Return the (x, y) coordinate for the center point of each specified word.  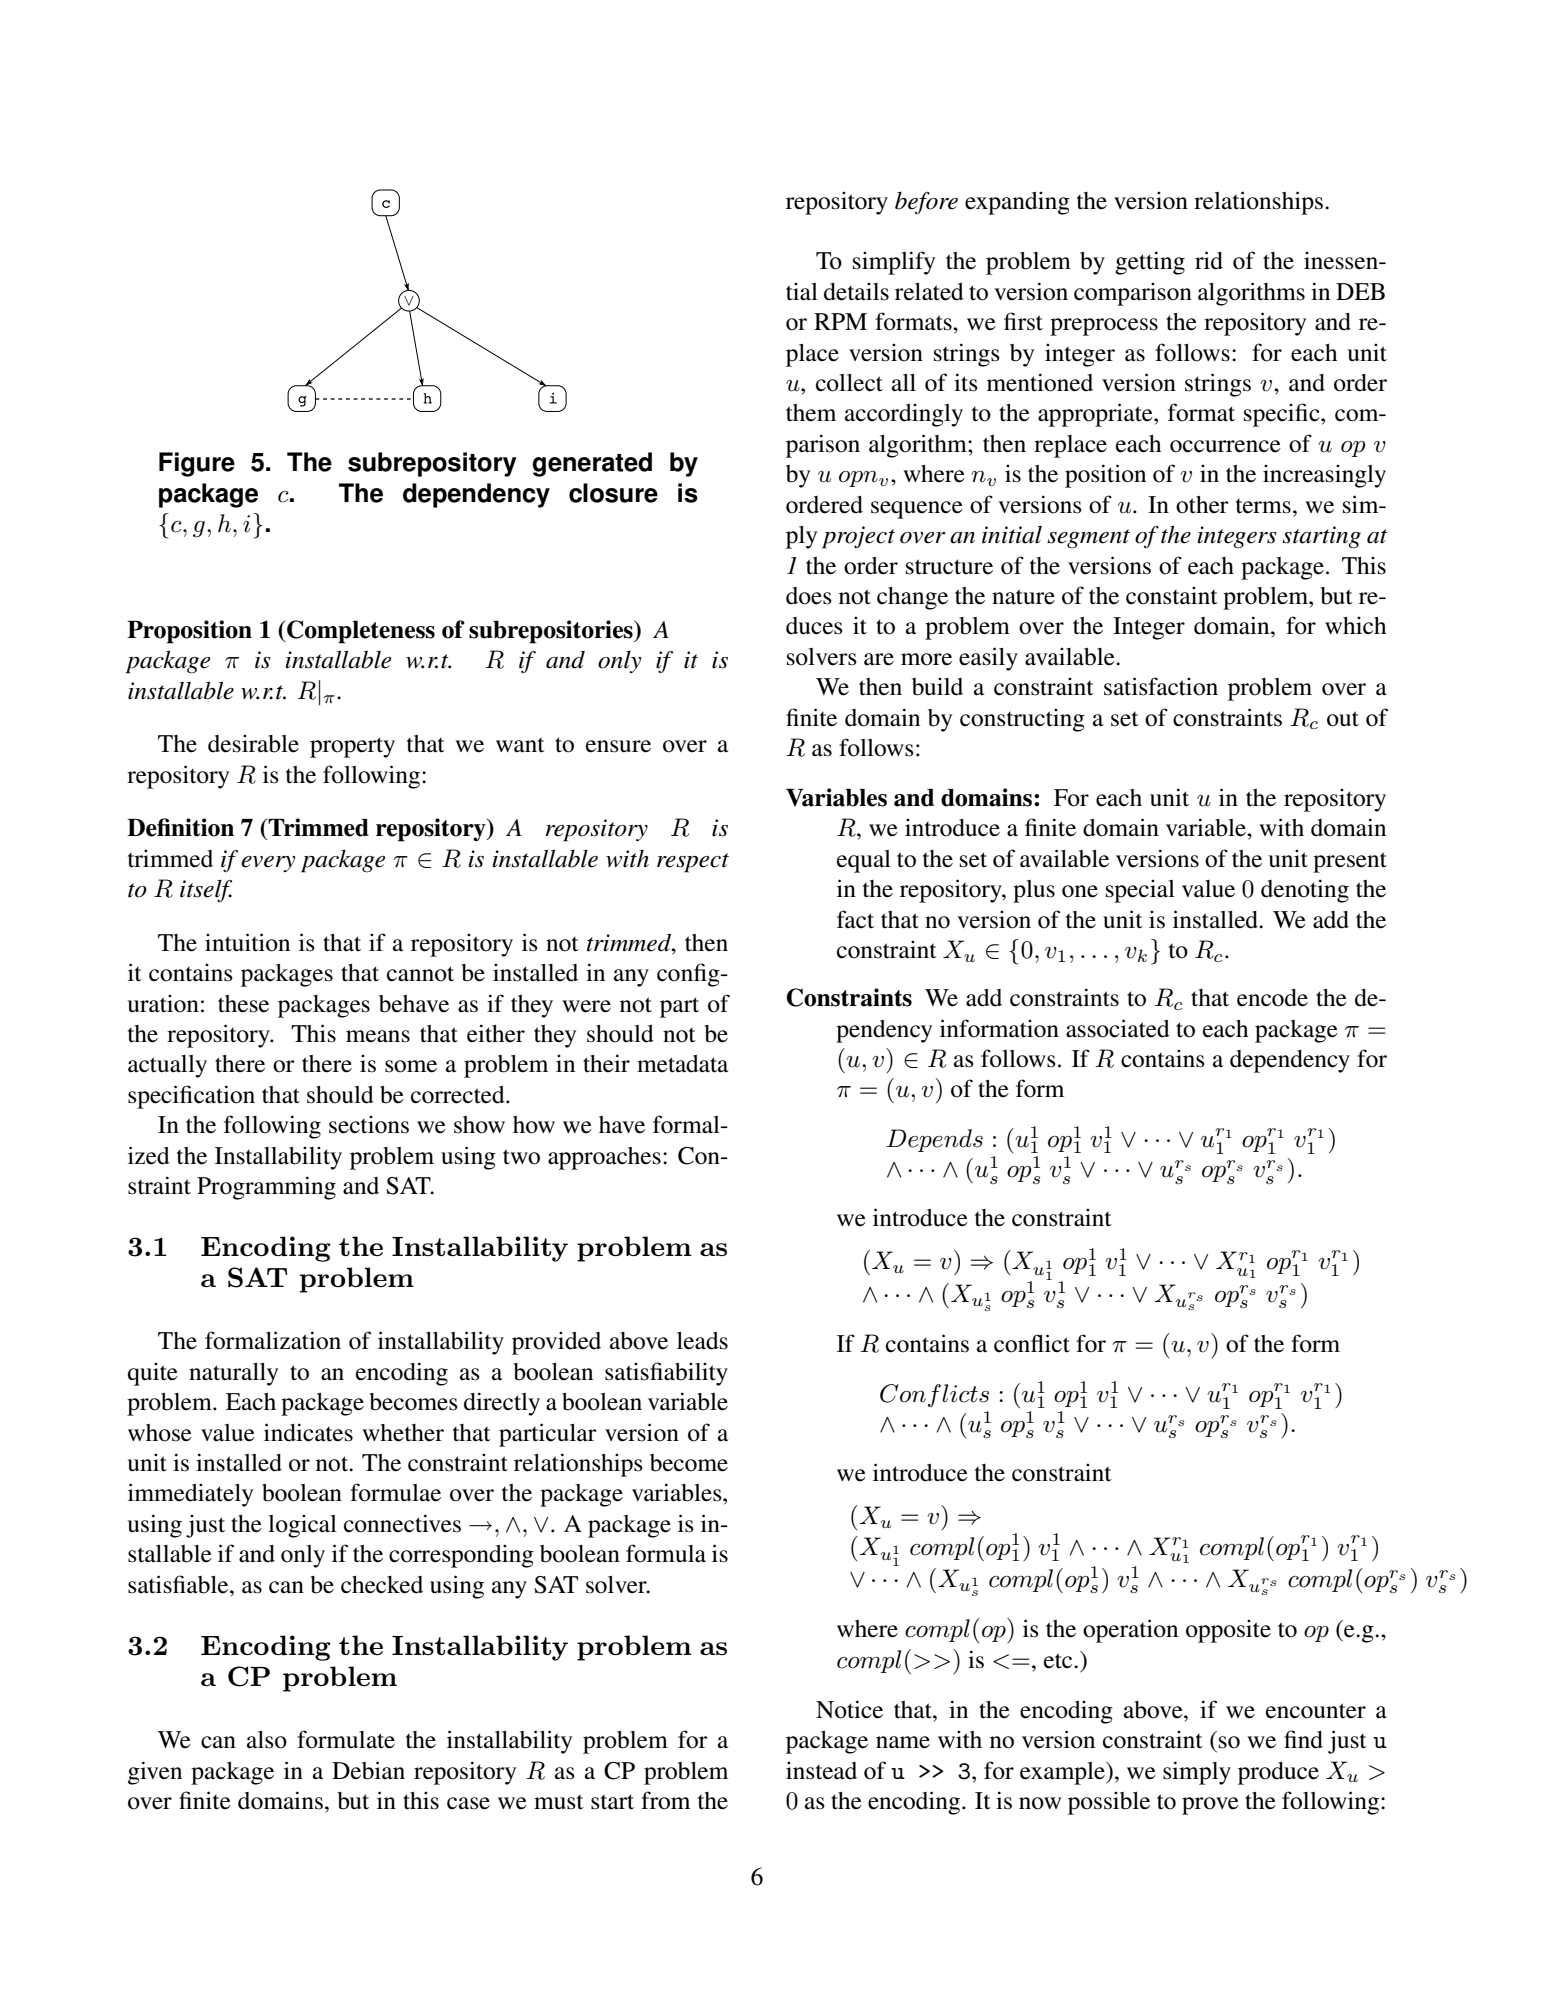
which (1355, 625)
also (267, 1740)
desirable (253, 743)
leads (702, 1341)
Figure (197, 464)
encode (1272, 998)
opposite (1228, 1631)
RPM (840, 321)
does (809, 596)
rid (1209, 260)
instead (821, 1770)
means (378, 1036)
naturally (233, 1374)
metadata (682, 1064)
